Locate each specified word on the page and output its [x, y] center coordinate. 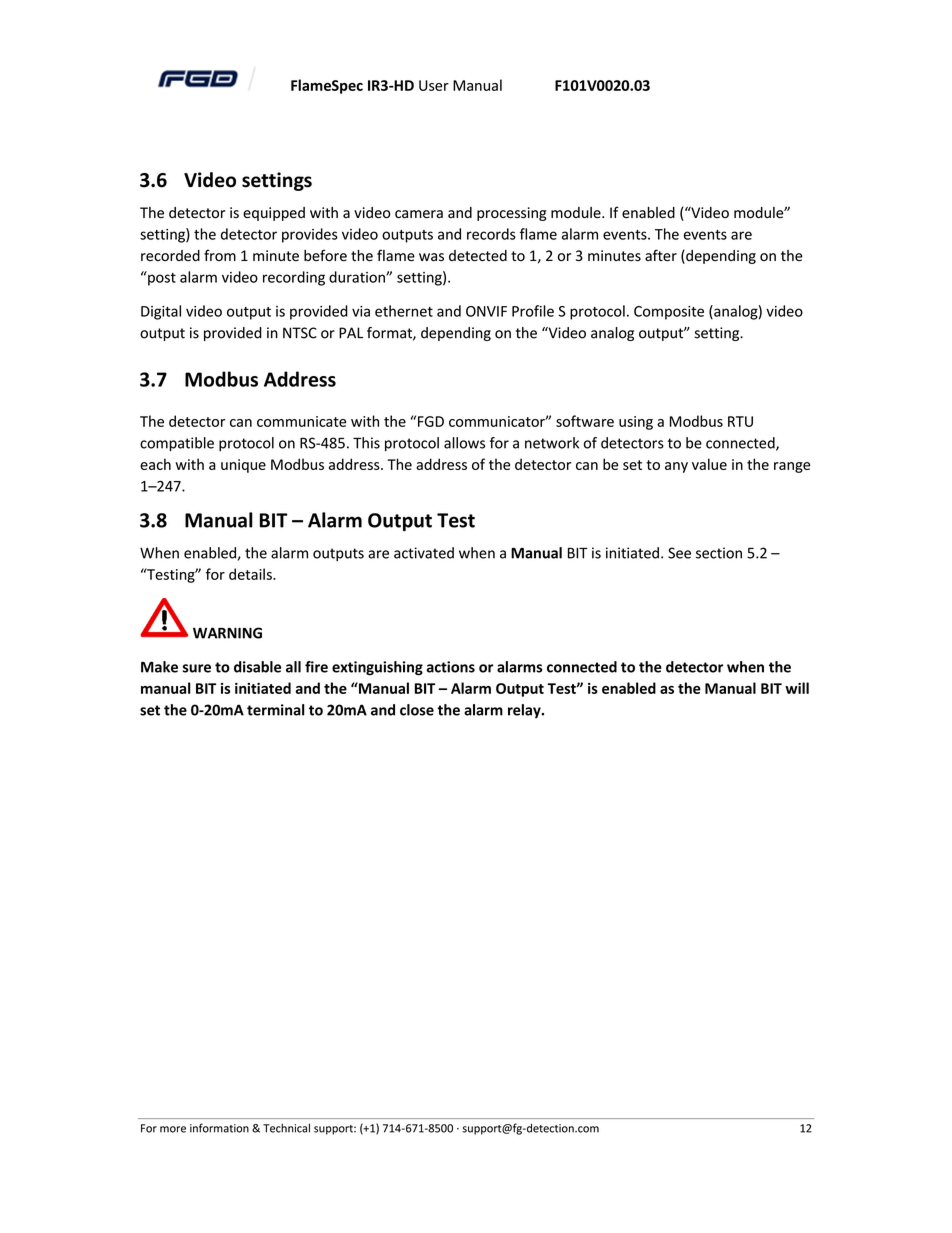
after [661, 255]
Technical [286, 1128]
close [417, 710]
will [797, 688]
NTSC [300, 333]
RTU [740, 421]
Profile [533, 311]
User [434, 85]
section [719, 553]
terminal [276, 710]
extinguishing [377, 668]
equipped [274, 214]
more [173, 1129]
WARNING [227, 633]
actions [451, 667]
